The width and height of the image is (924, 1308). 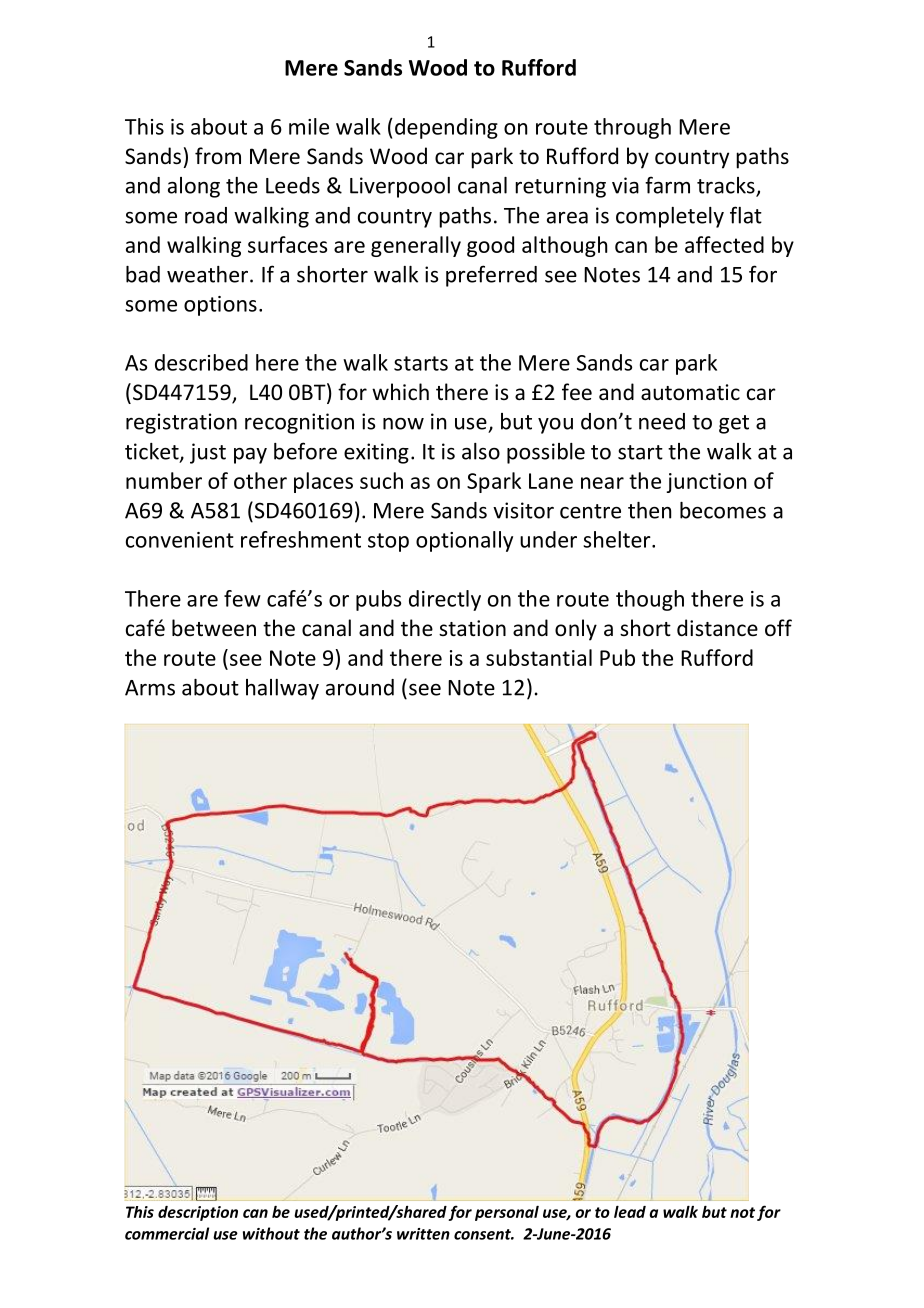 What do you see at coordinates (734, 424) in the image?
I see `get` at bounding box center [734, 424].
